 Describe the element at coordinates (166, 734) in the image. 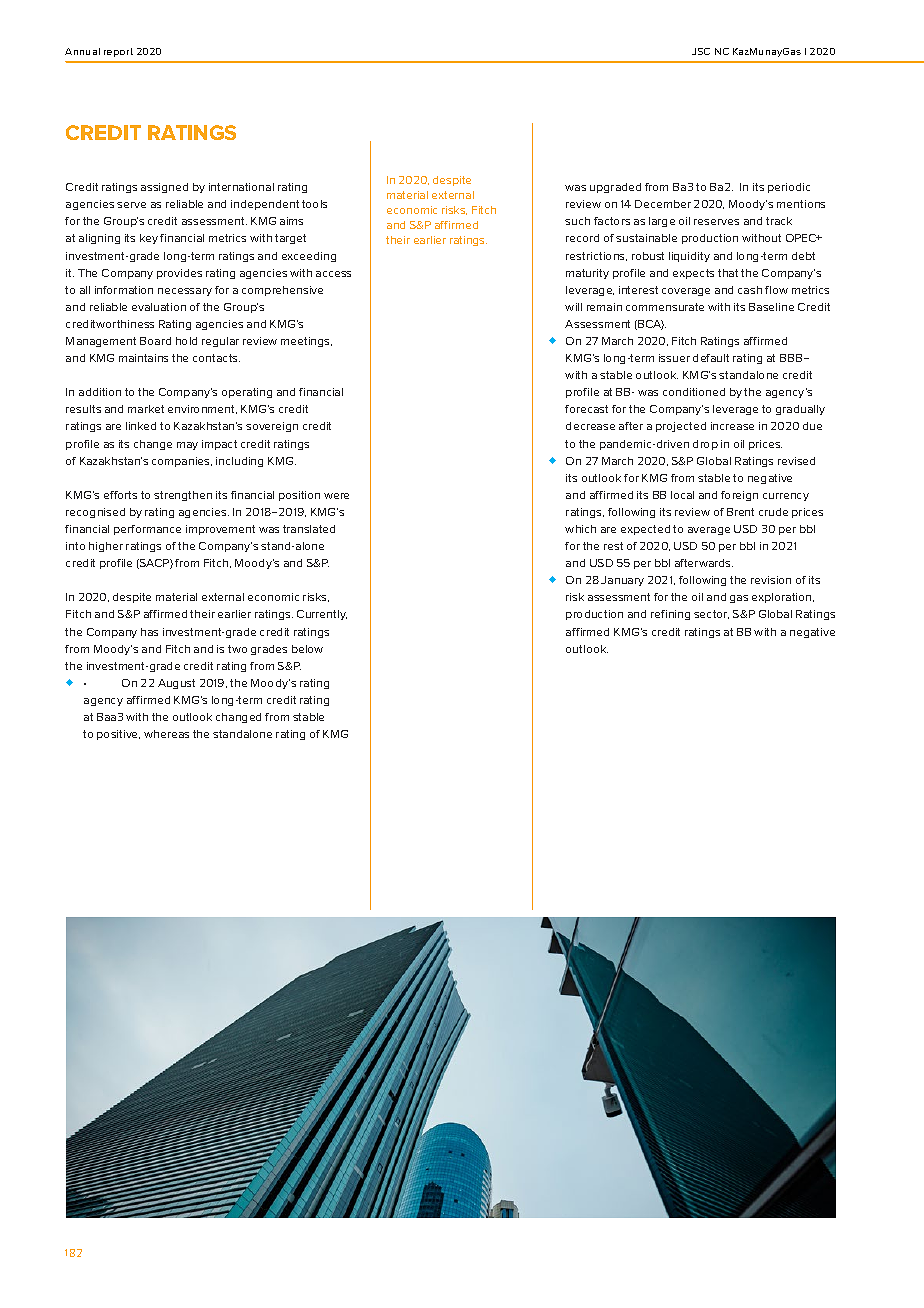

I see `whereas` at that location.
